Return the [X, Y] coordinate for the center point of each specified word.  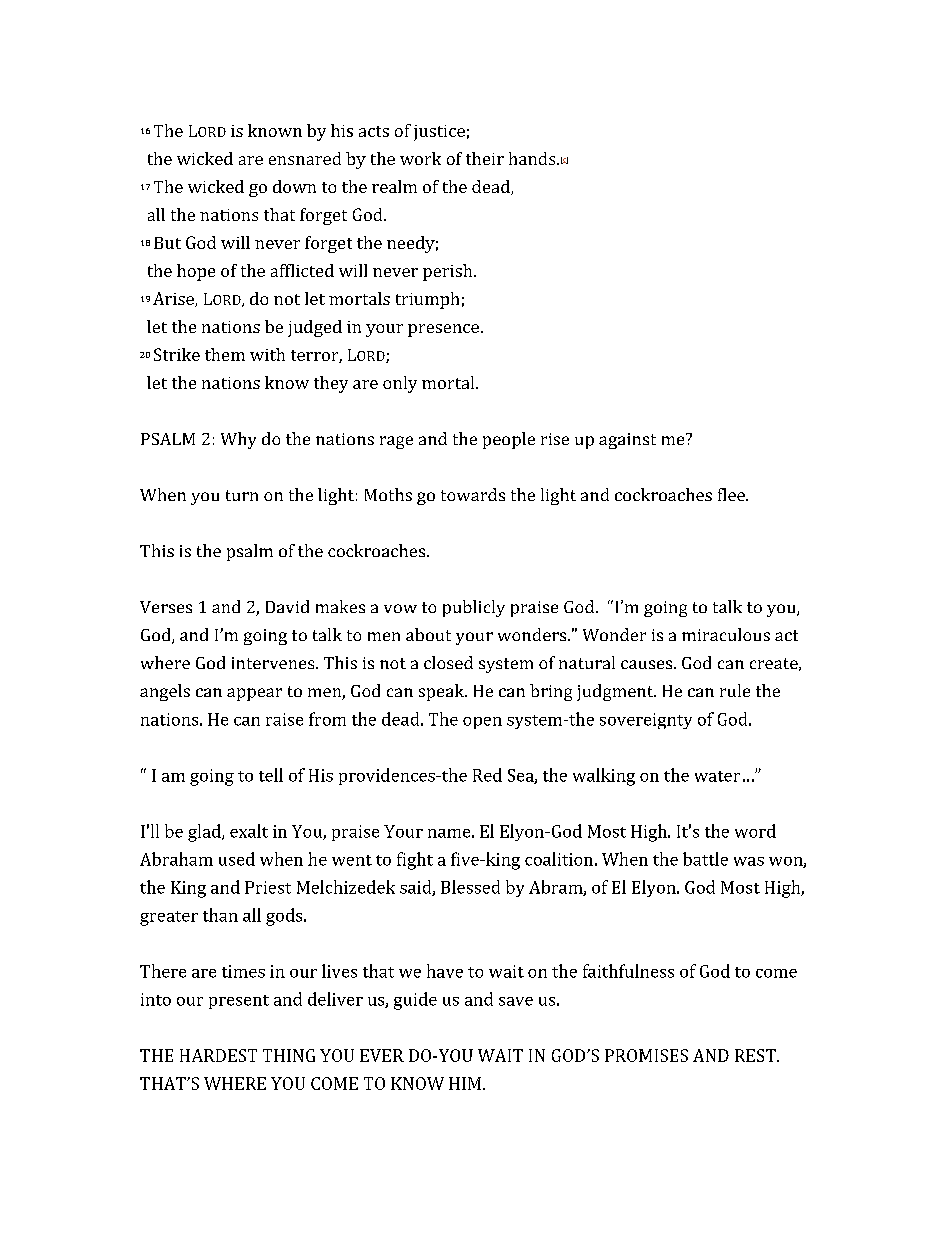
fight [415, 861]
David [287, 606]
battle [705, 859]
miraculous [726, 634]
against [627, 441]
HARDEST [218, 1055]
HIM [466, 1083]
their [485, 158]
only [400, 384]
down [294, 186]
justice [439, 133]
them [225, 354]
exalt [249, 831]
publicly [474, 608]
